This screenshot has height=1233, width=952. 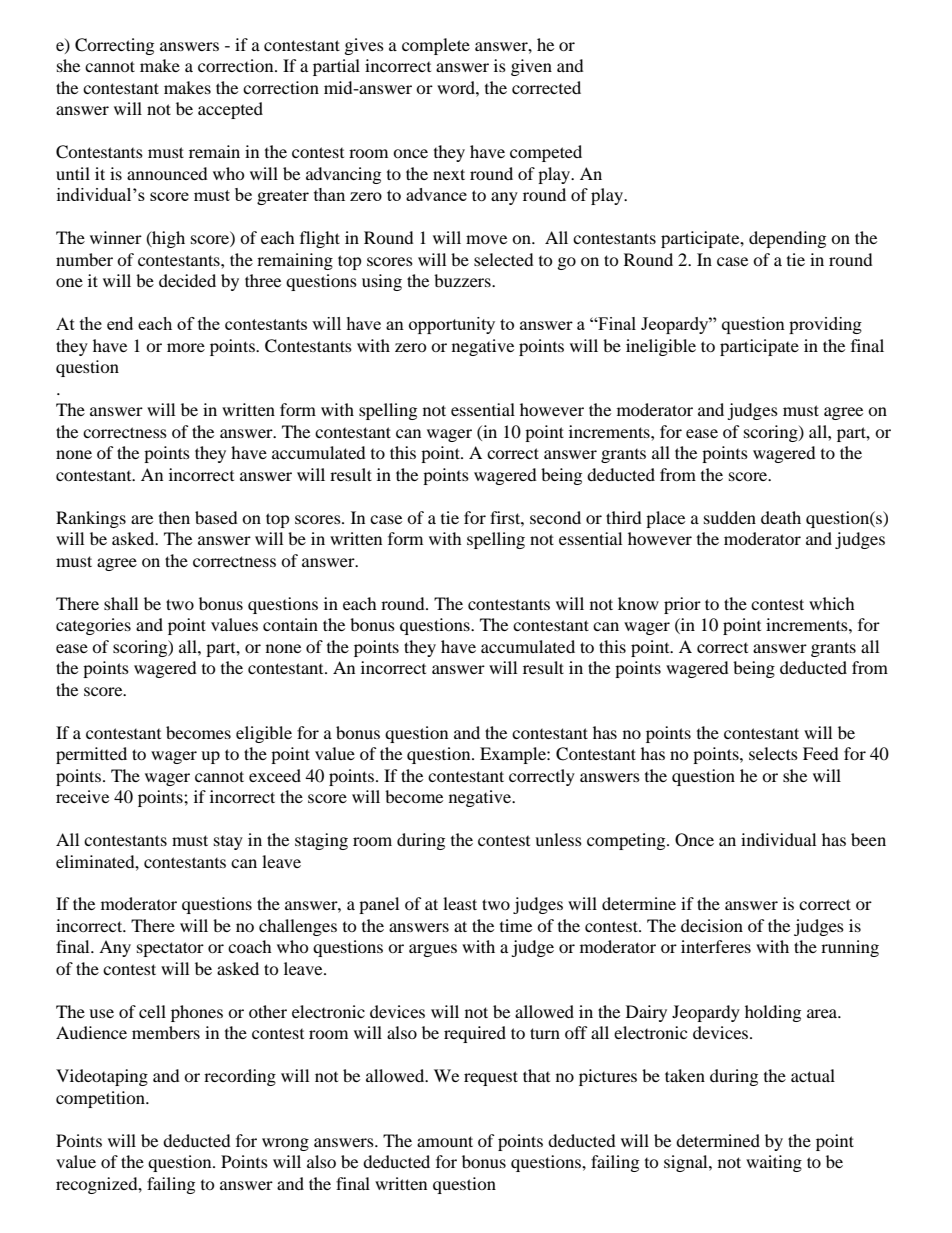 I want to click on competition, so click(x=101, y=1099).
